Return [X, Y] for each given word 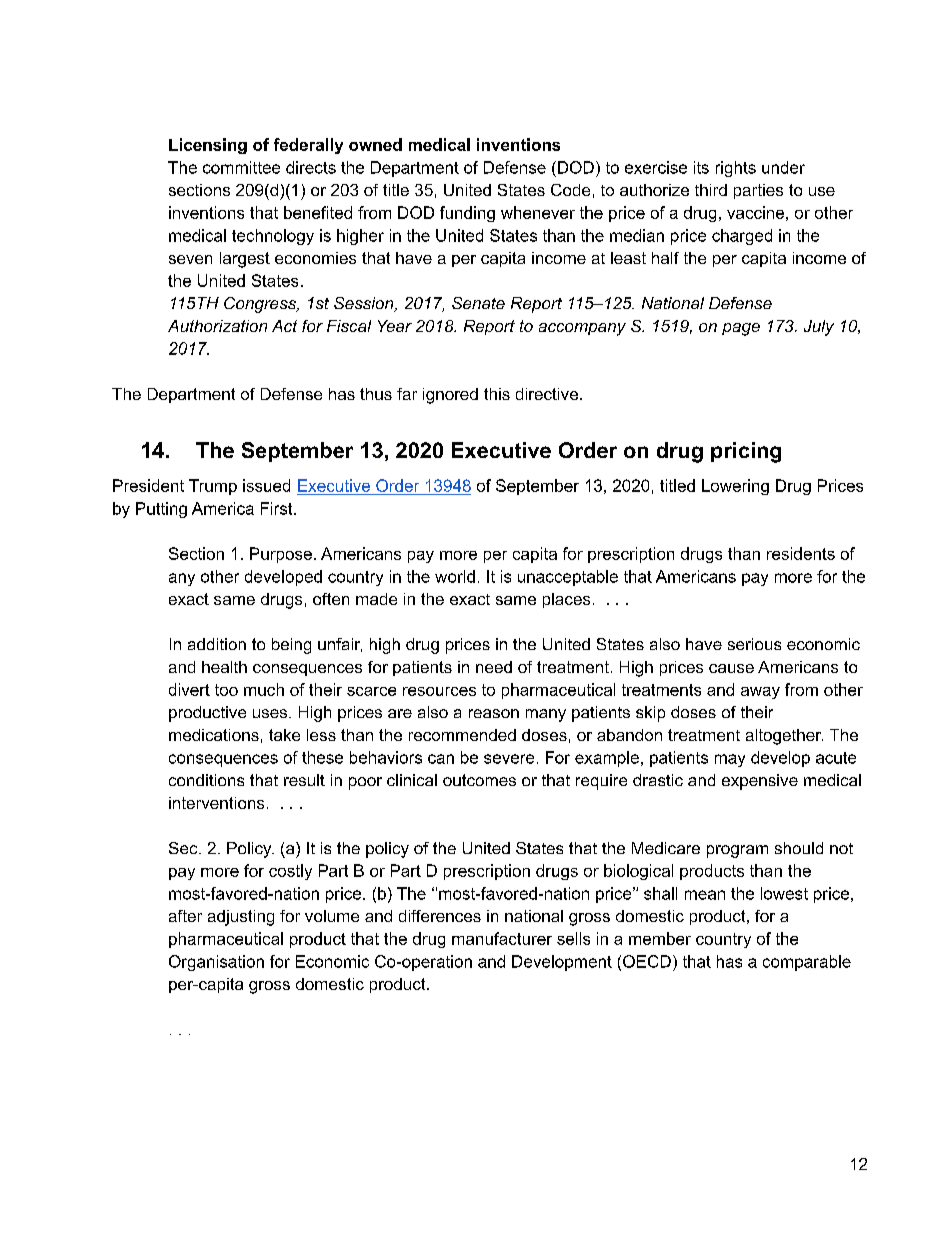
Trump [213, 487]
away [760, 693]
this [497, 394]
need [494, 667]
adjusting [241, 918]
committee [241, 167]
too [226, 690]
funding [467, 214]
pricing [746, 452]
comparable [807, 963]
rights [736, 169]
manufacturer [502, 938]
